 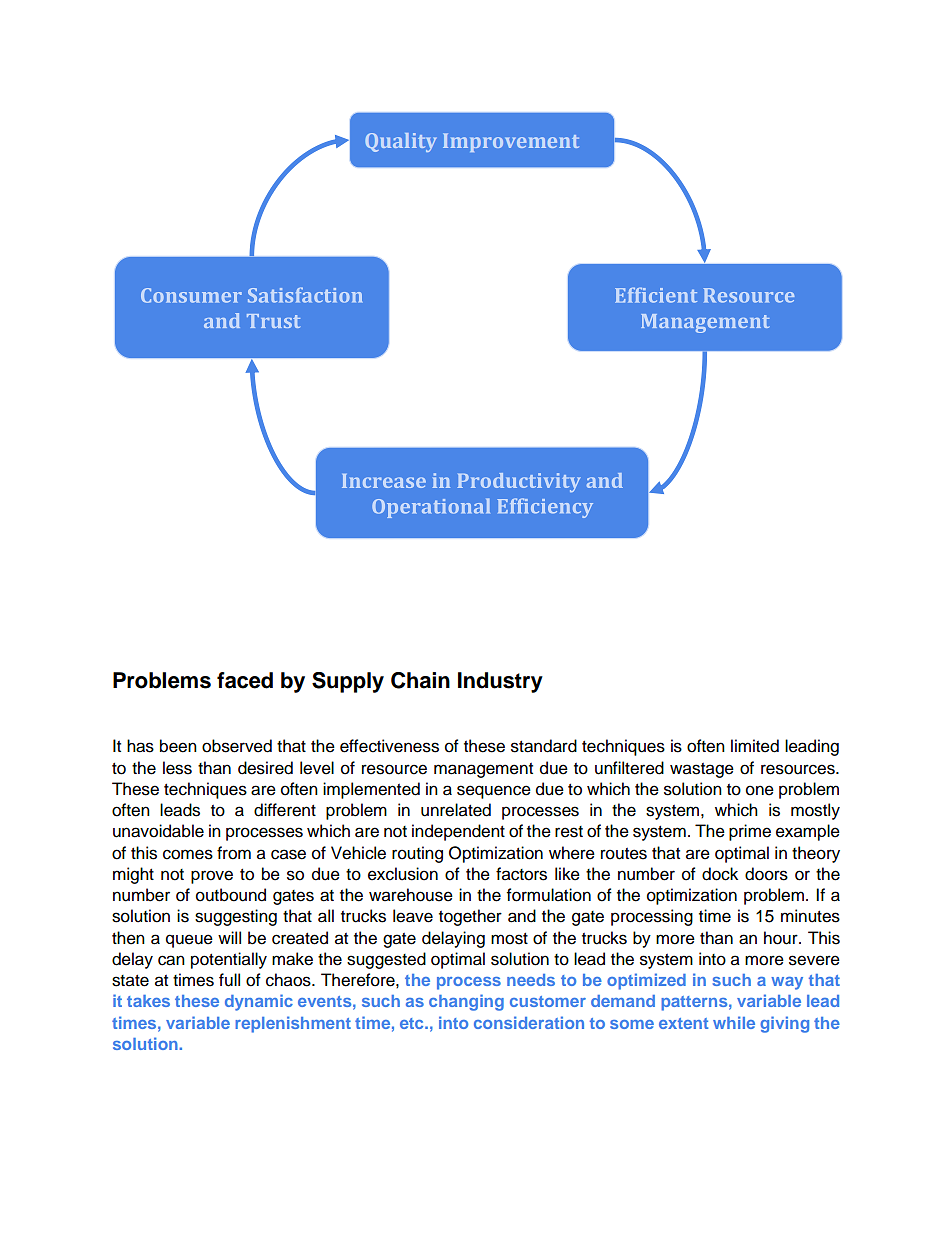 I want to click on limited, so click(x=755, y=746).
